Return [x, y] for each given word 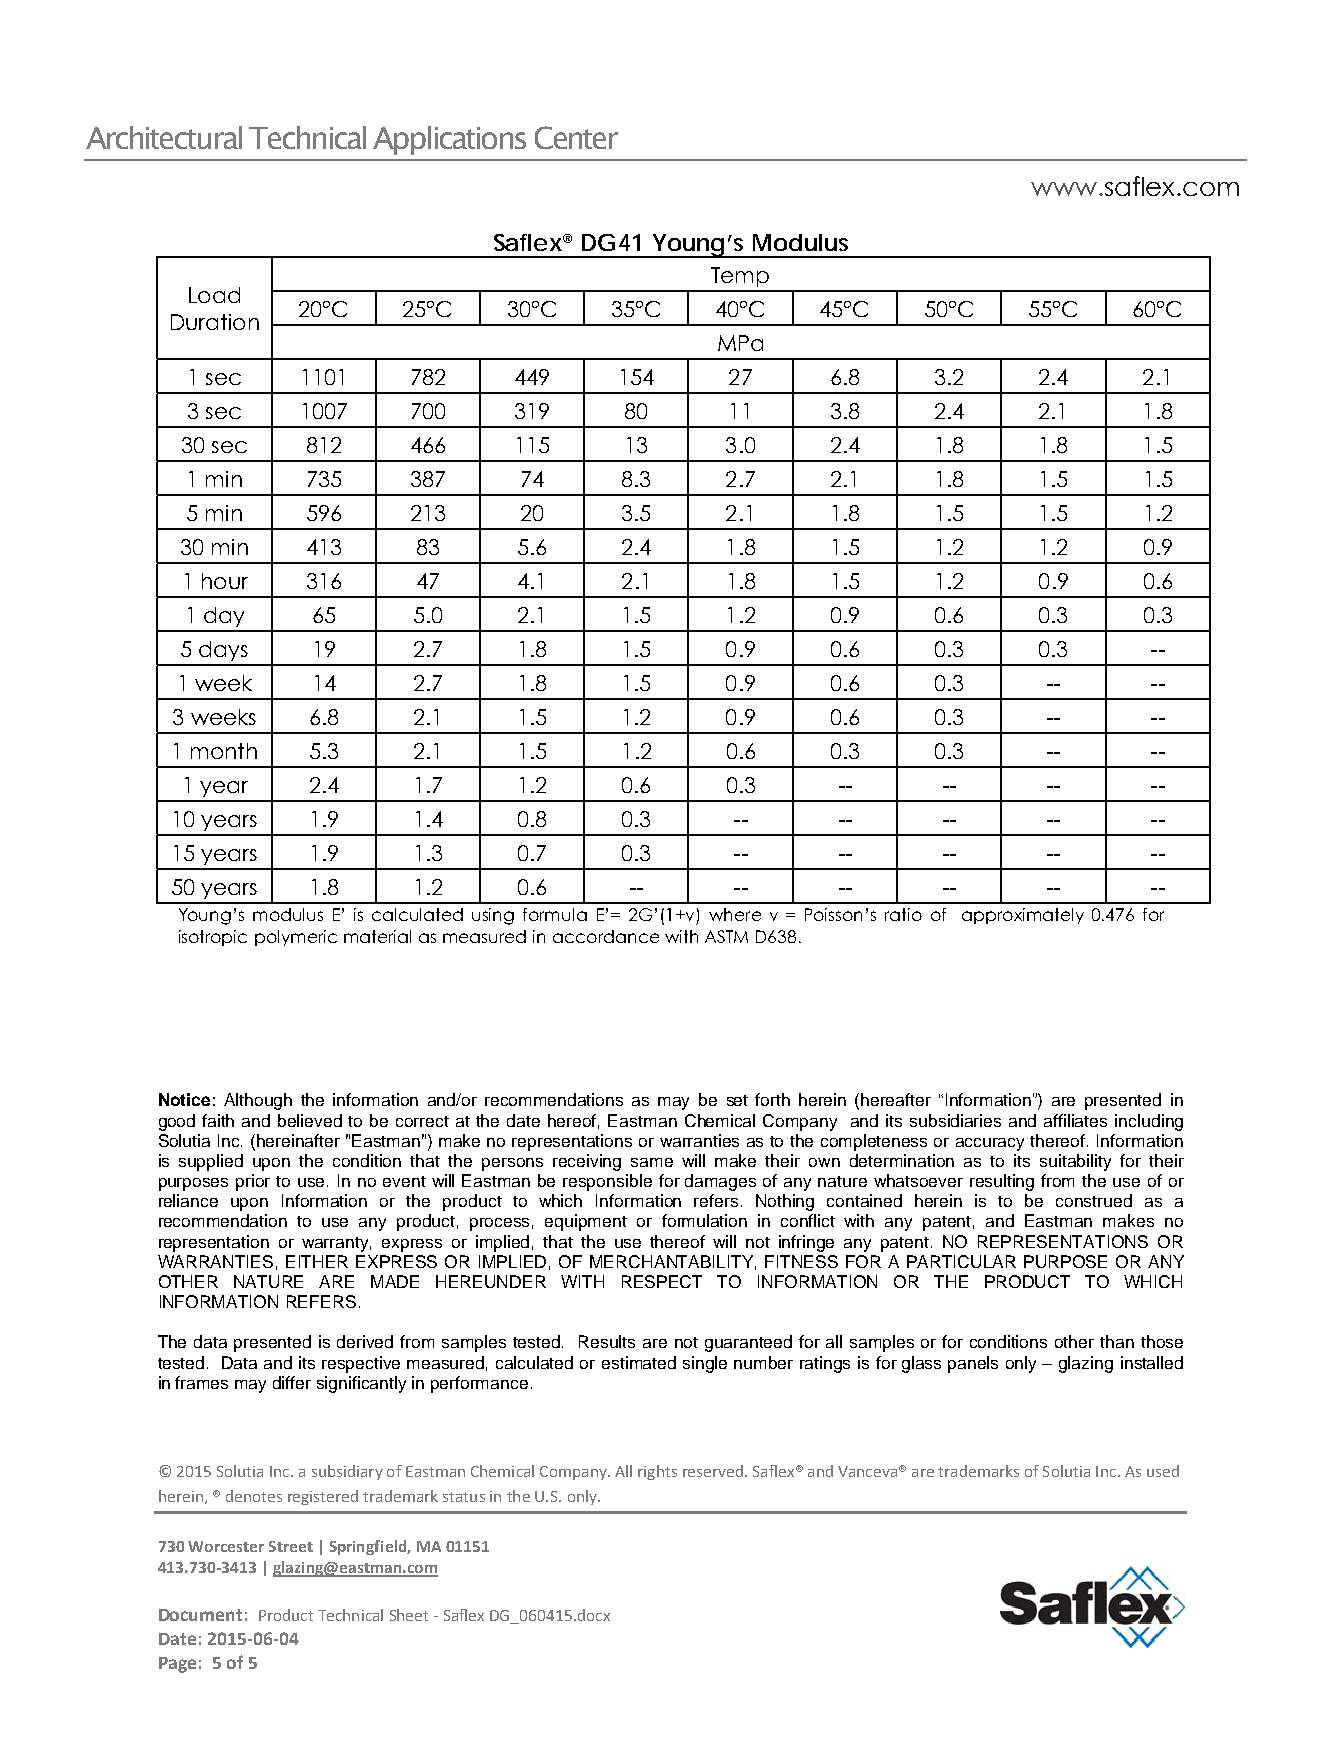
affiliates [1075, 1120]
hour [225, 581]
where [735, 914]
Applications [449, 140]
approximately [1023, 916]
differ [292, 1382]
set [737, 1100]
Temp [740, 277]
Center [576, 137]
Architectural [164, 137]
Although [258, 1101]
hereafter [896, 1099]
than [1117, 1341]
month [224, 751]
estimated [639, 1362]
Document [200, 1615]
